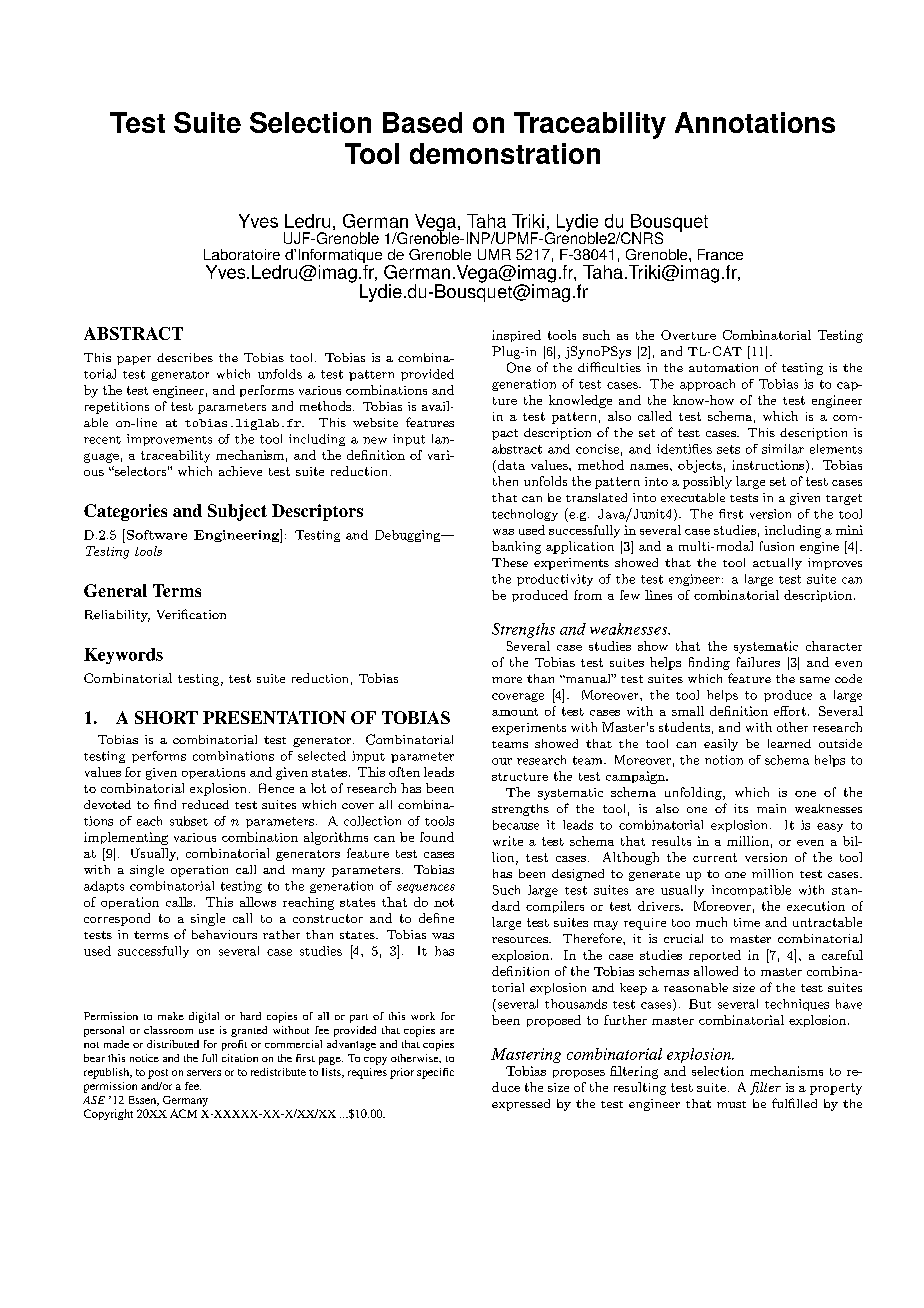 The height and width of the screenshot is (1308, 924). Describe the element at coordinates (189, 821) in the screenshot. I see `subset` at that location.
